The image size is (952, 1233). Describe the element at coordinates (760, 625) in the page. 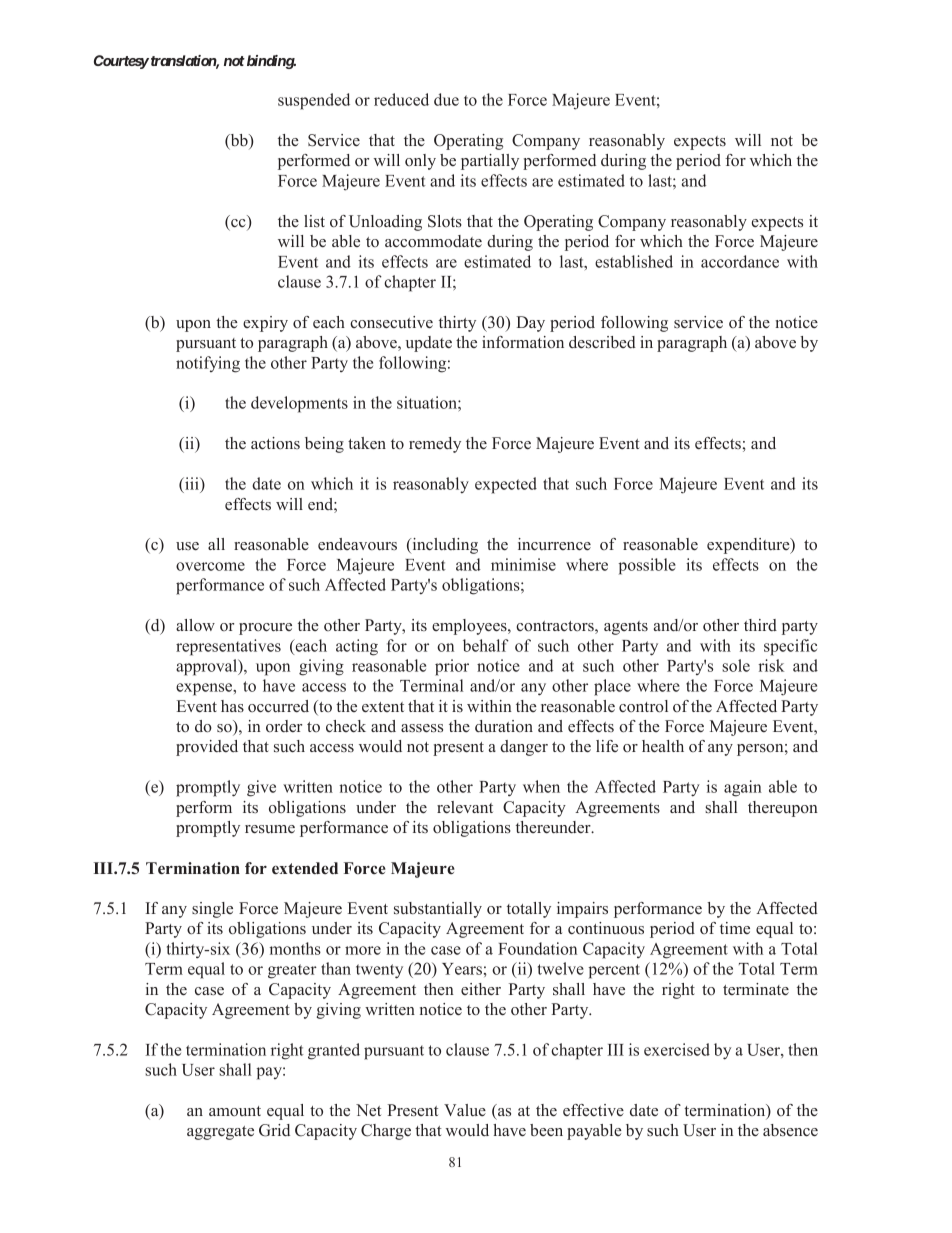

I see `third` at that location.
